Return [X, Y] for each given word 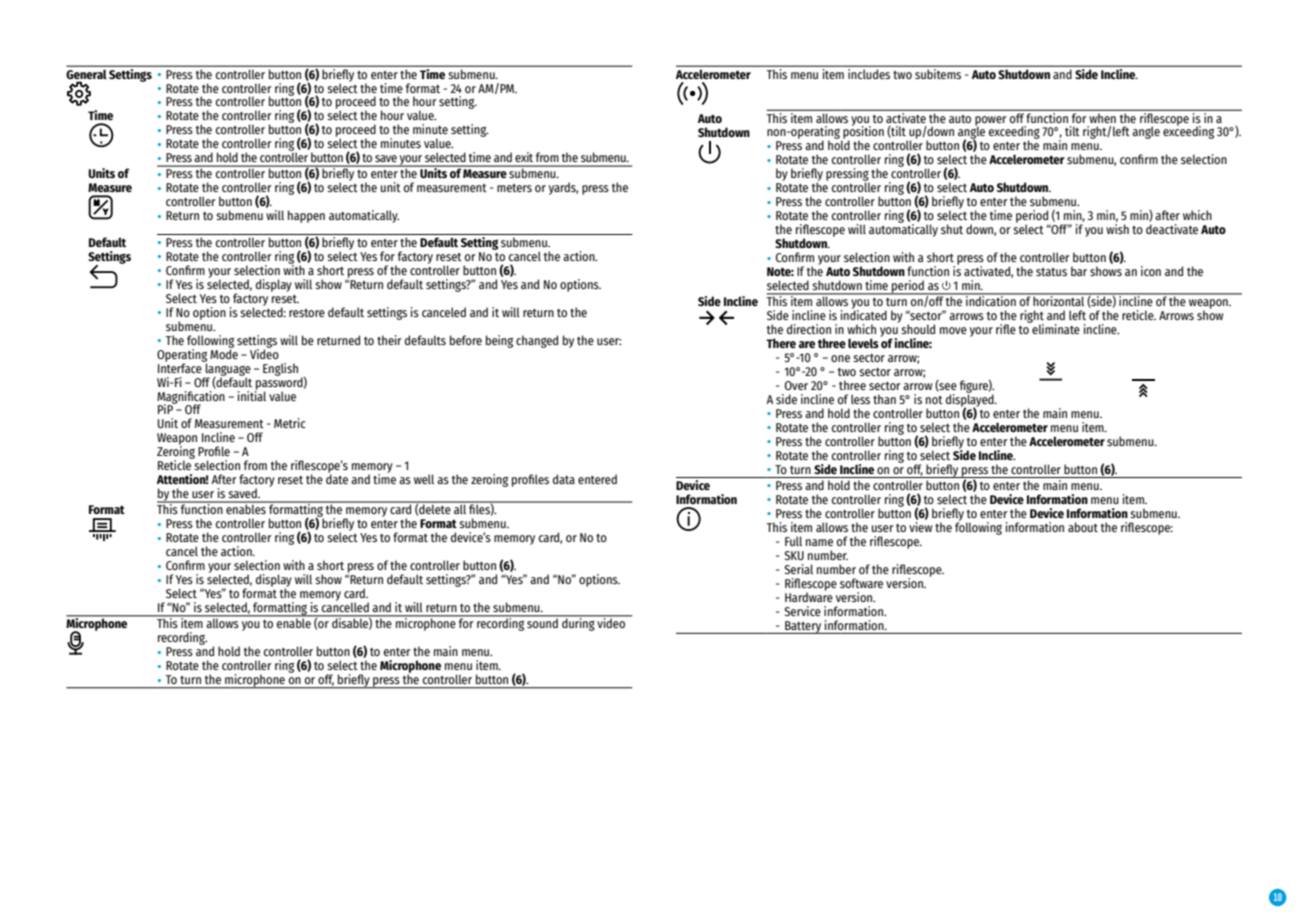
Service [803, 611]
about [1083, 527]
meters [514, 188]
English [280, 369]
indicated [864, 314]
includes [869, 72]
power [991, 122]
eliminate [1055, 328]
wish [1117, 229]
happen [306, 216]
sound [542, 622]
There [781, 343]
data [564, 479]
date [337, 478]
